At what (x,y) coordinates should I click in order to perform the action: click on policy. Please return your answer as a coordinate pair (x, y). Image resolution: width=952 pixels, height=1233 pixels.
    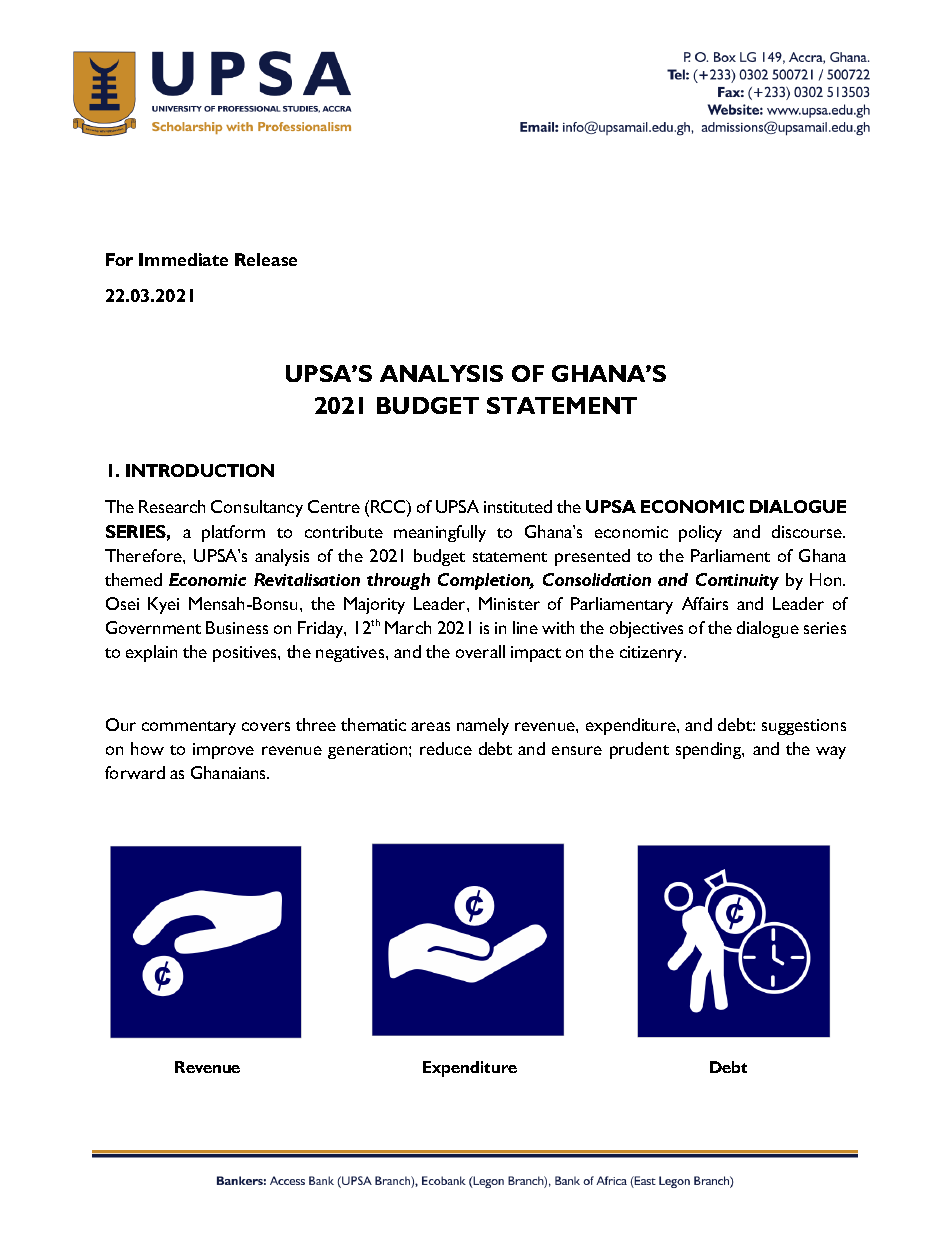
    Looking at the image, I should click on (700, 533).
